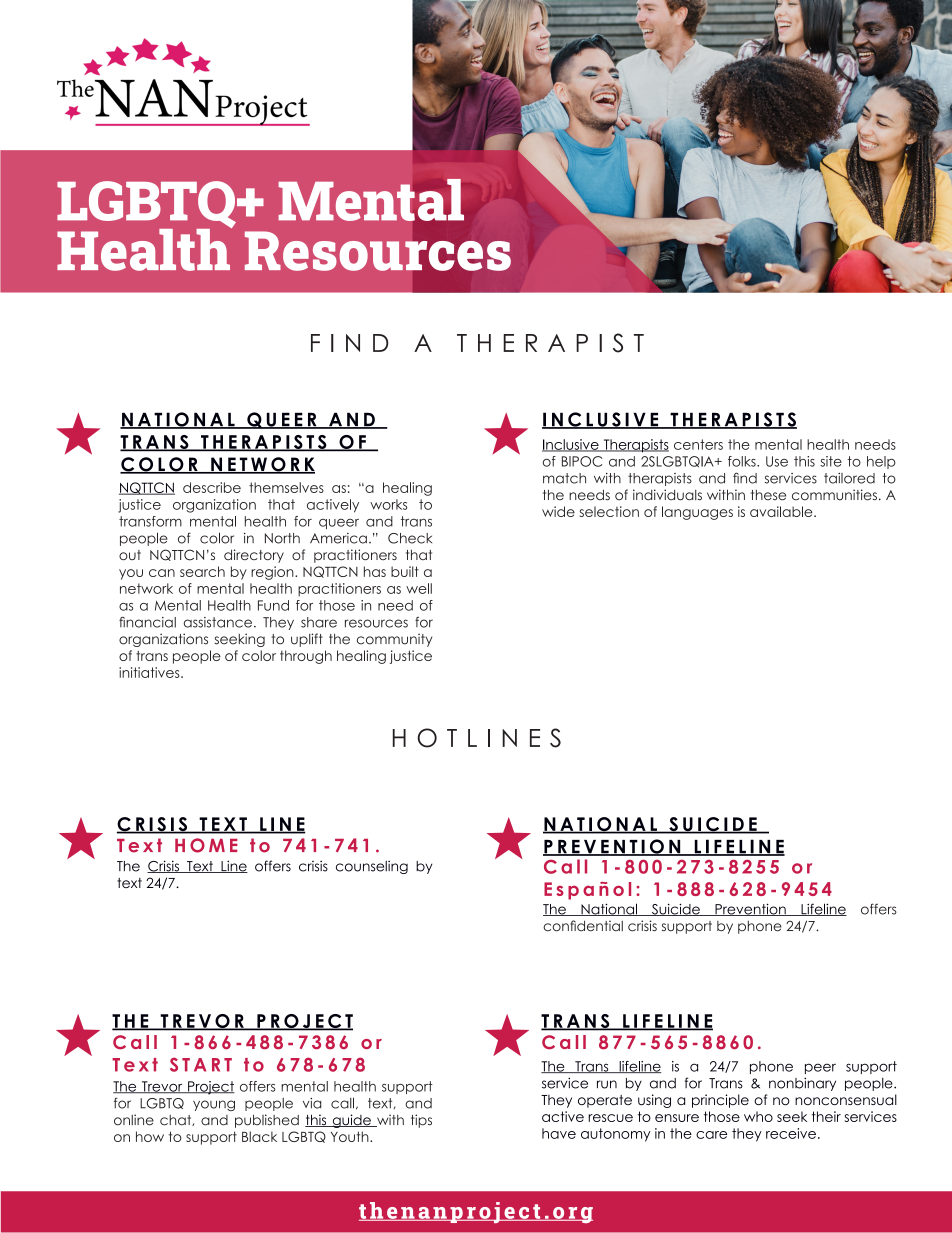  Describe the element at coordinates (214, 1105) in the image. I see `young` at that location.
